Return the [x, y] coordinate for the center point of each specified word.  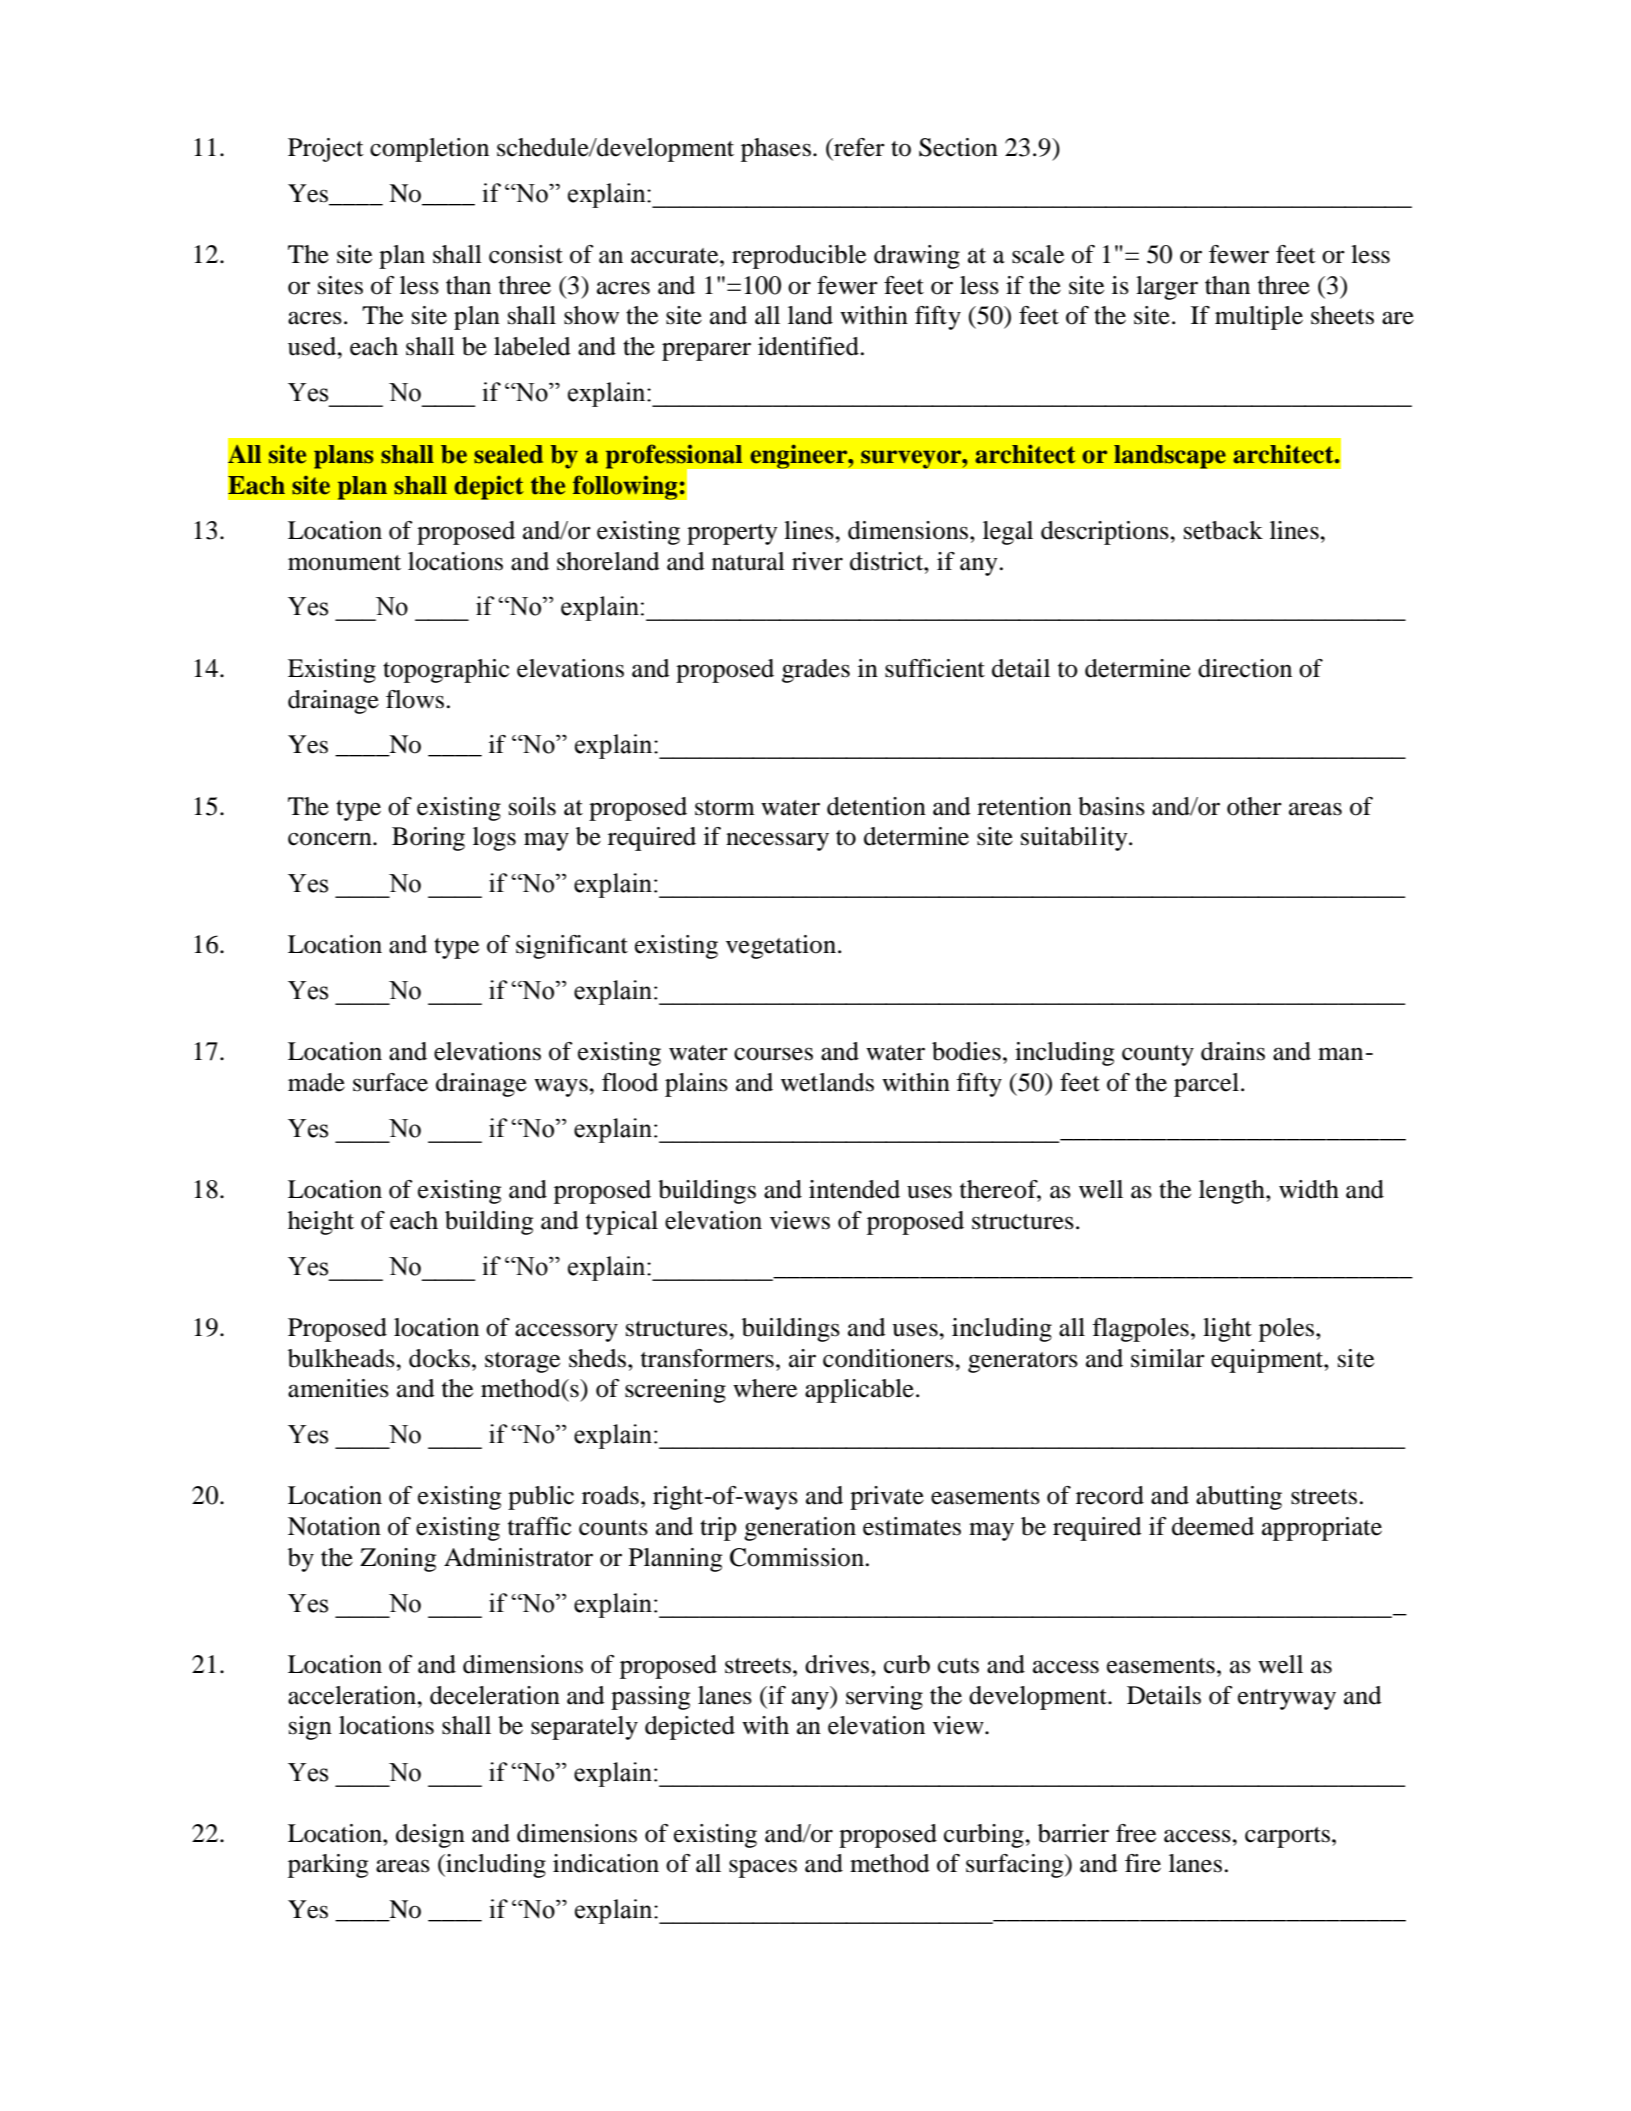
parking [328, 1866]
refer [858, 147]
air [802, 1358]
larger [1167, 288]
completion [429, 150]
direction [1245, 668]
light [1227, 1330]
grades [816, 671]
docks [439, 1358]
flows [415, 699]
